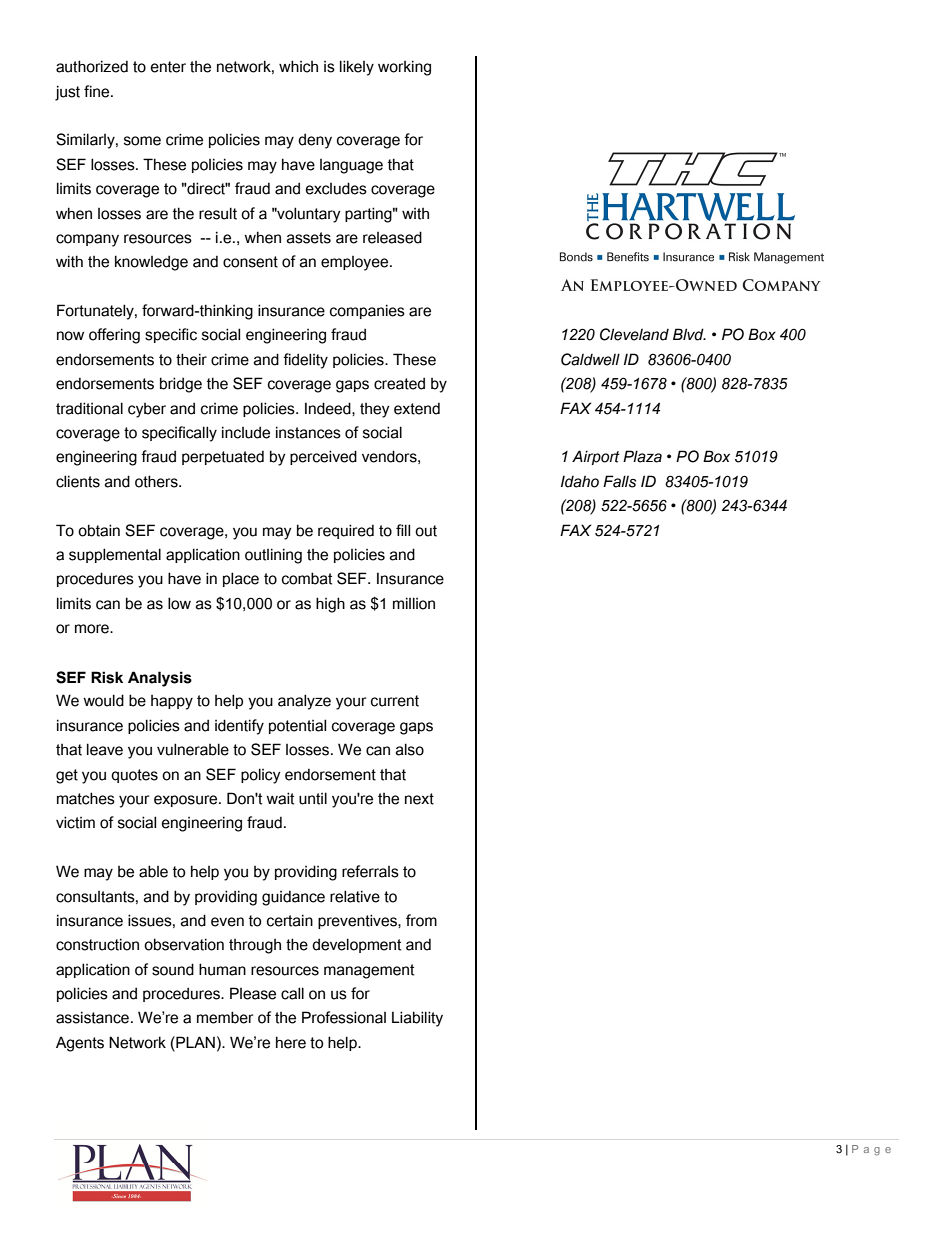 This screenshot has height=1233, width=952. Describe the element at coordinates (404, 68) in the screenshot. I see `working` at that location.
